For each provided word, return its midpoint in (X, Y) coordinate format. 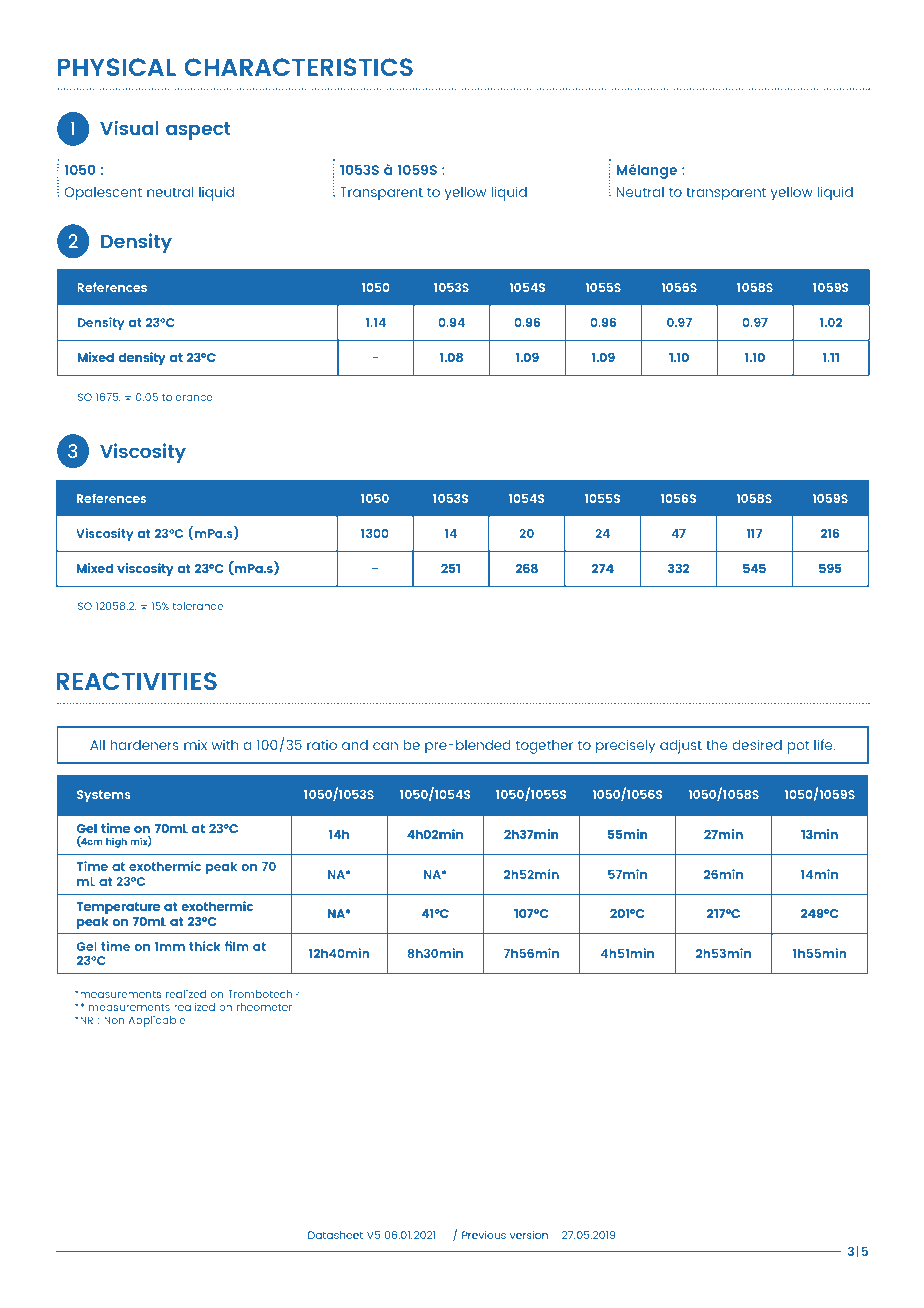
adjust (681, 746)
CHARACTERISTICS (298, 67)
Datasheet (335, 1235)
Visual (129, 127)
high (116, 843)
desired (757, 744)
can (385, 746)
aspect (198, 131)
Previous (484, 1235)
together (544, 747)
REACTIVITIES (136, 681)
